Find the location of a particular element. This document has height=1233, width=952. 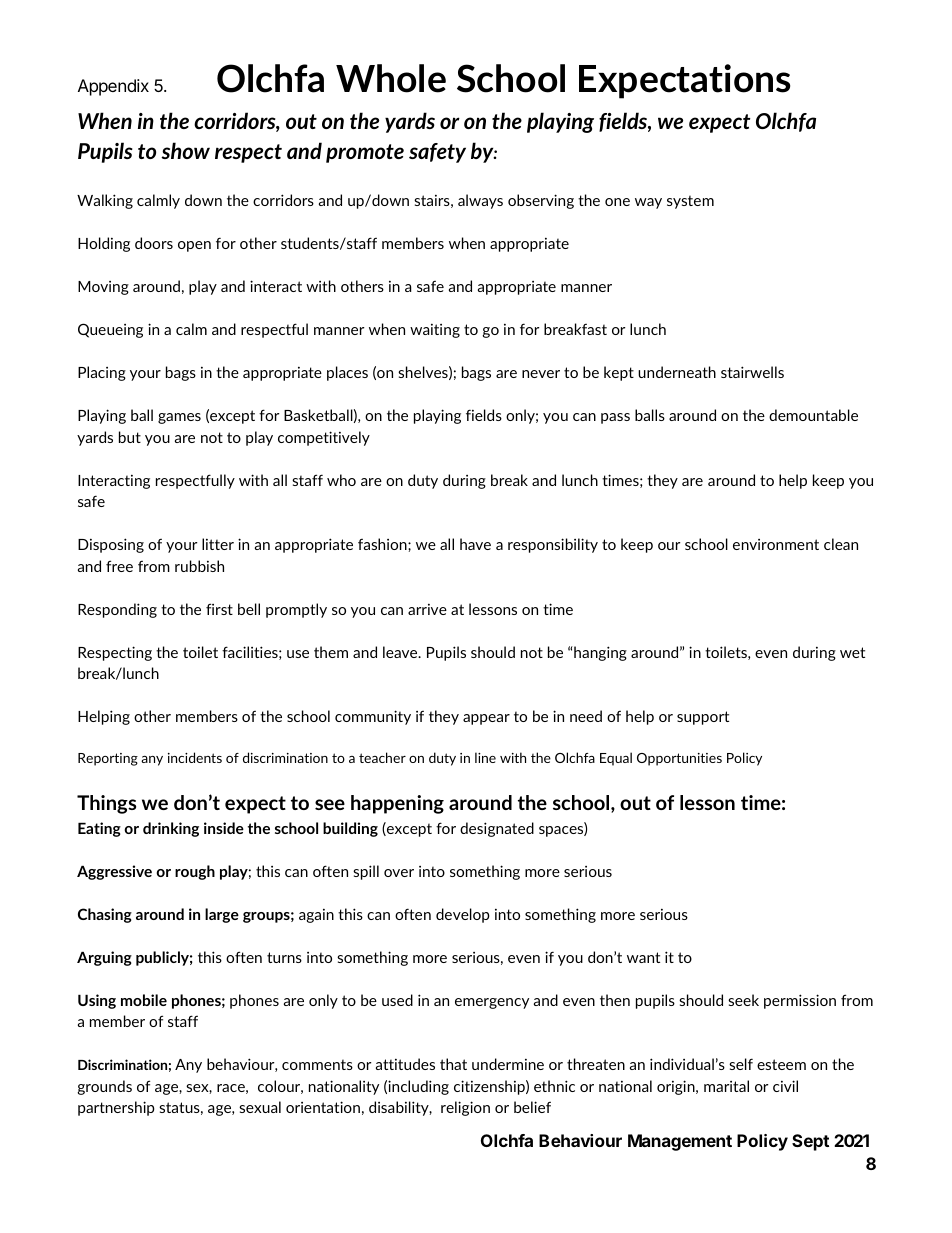

waiting is located at coordinates (435, 331).
